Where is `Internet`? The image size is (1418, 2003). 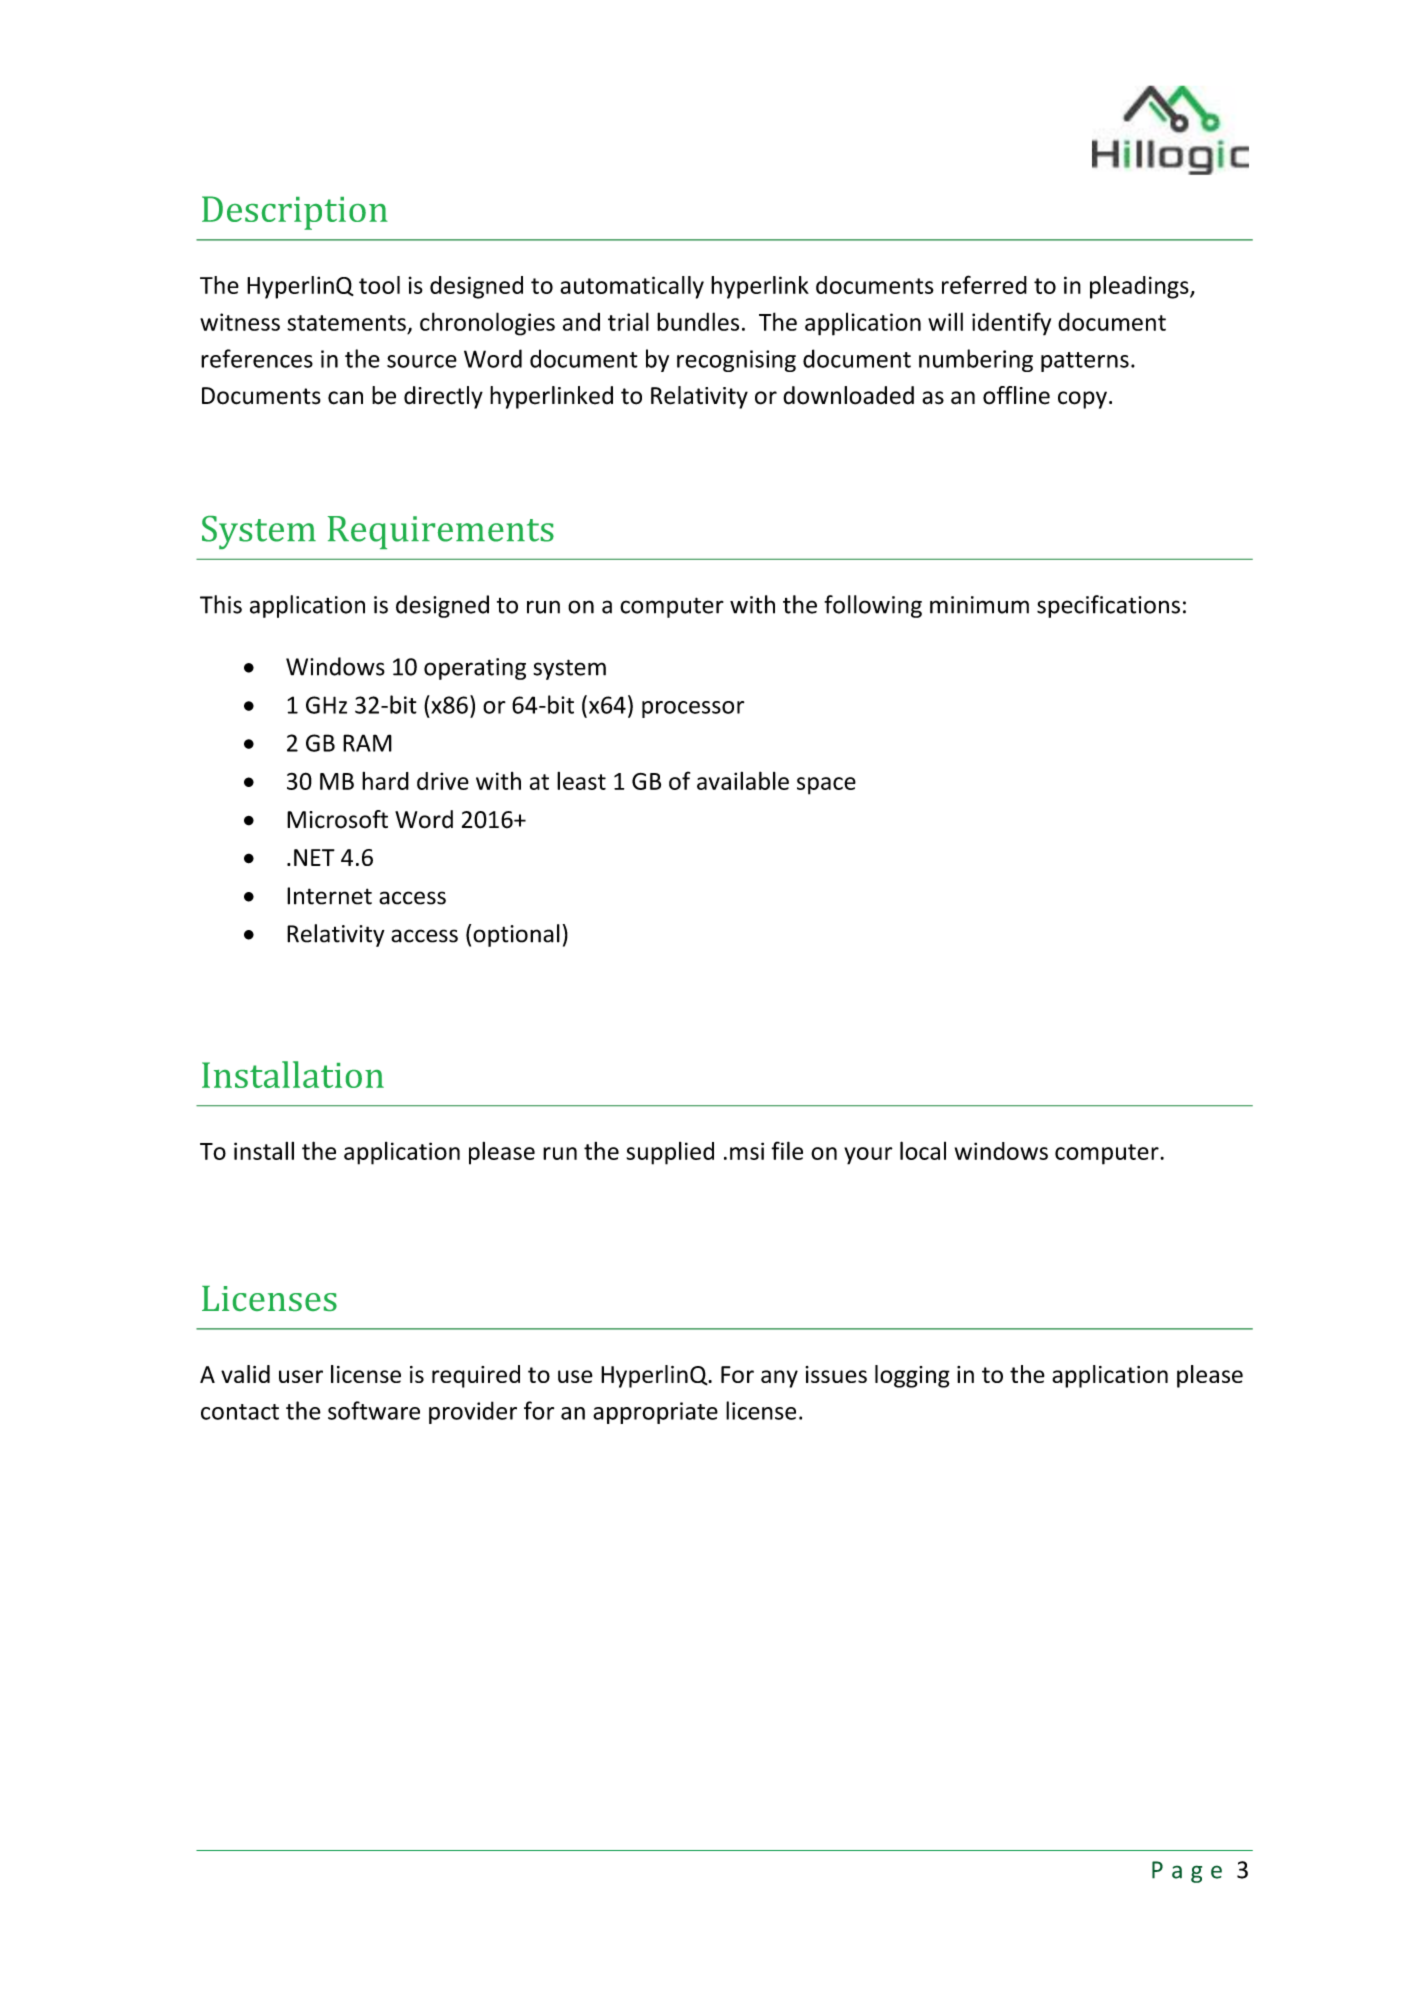 Internet is located at coordinates (329, 896).
